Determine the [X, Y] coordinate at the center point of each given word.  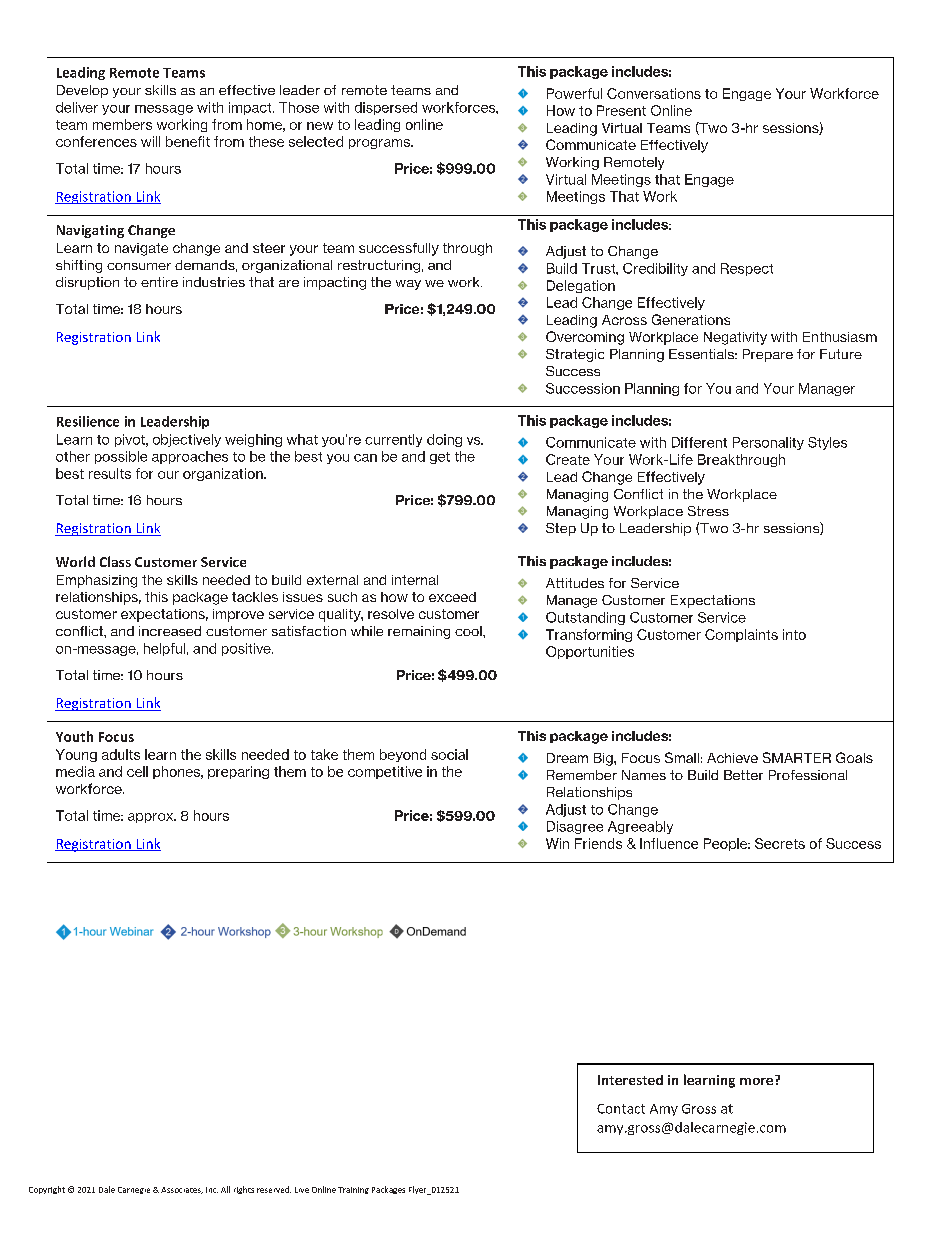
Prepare [768, 355]
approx [152, 818]
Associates [182, 1190]
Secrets [780, 843]
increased [170, 631]
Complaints [741, 635]
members [122, 124]
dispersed [386, 108]
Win [557, 843]
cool [469, 631]
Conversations [654, 93]
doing [444, 440]
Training [353, 1190]
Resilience [88, 421]
